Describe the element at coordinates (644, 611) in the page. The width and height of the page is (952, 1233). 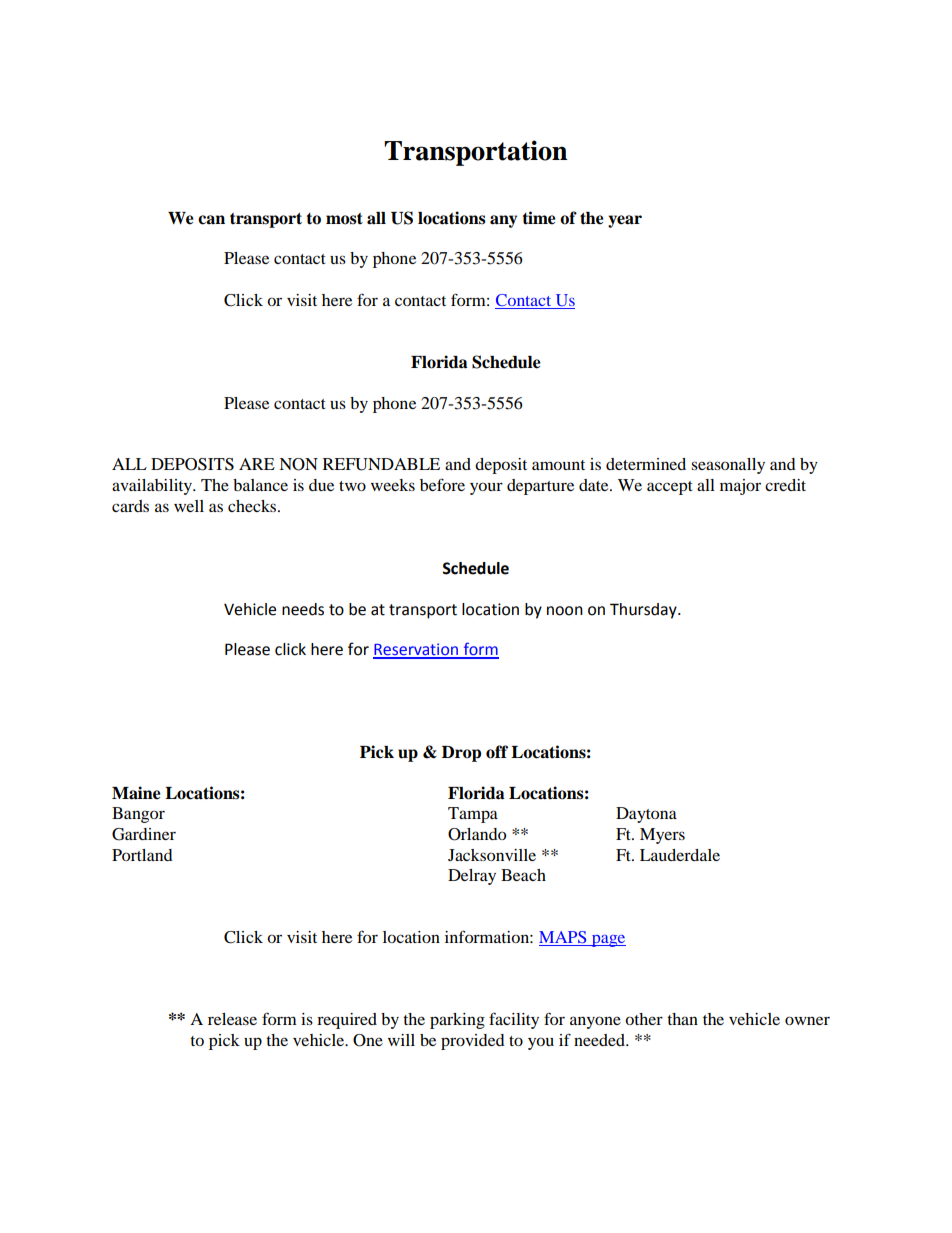
I see `Thursday` at that location.
